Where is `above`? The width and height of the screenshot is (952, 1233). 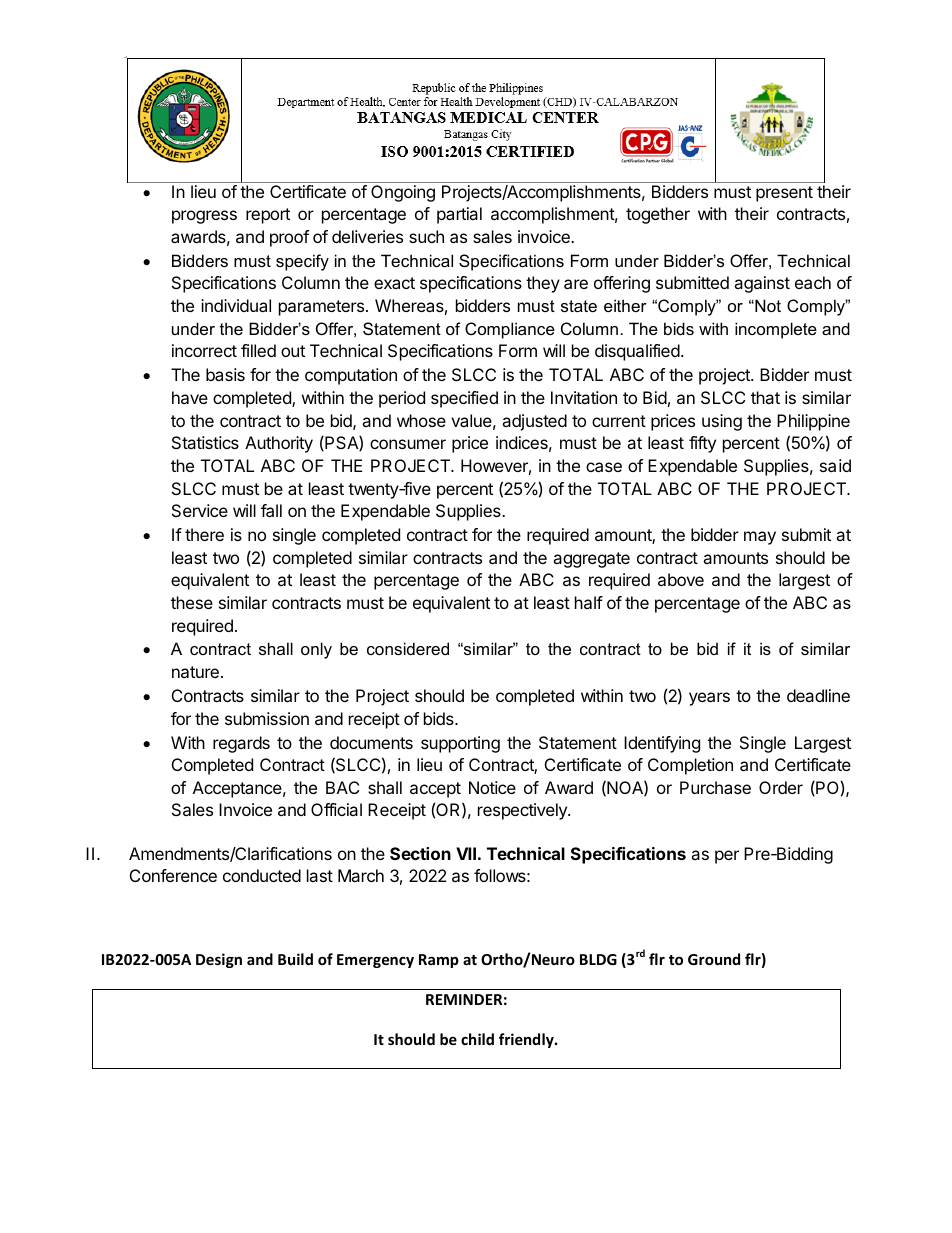 above is located at coordinates (681, 579).
